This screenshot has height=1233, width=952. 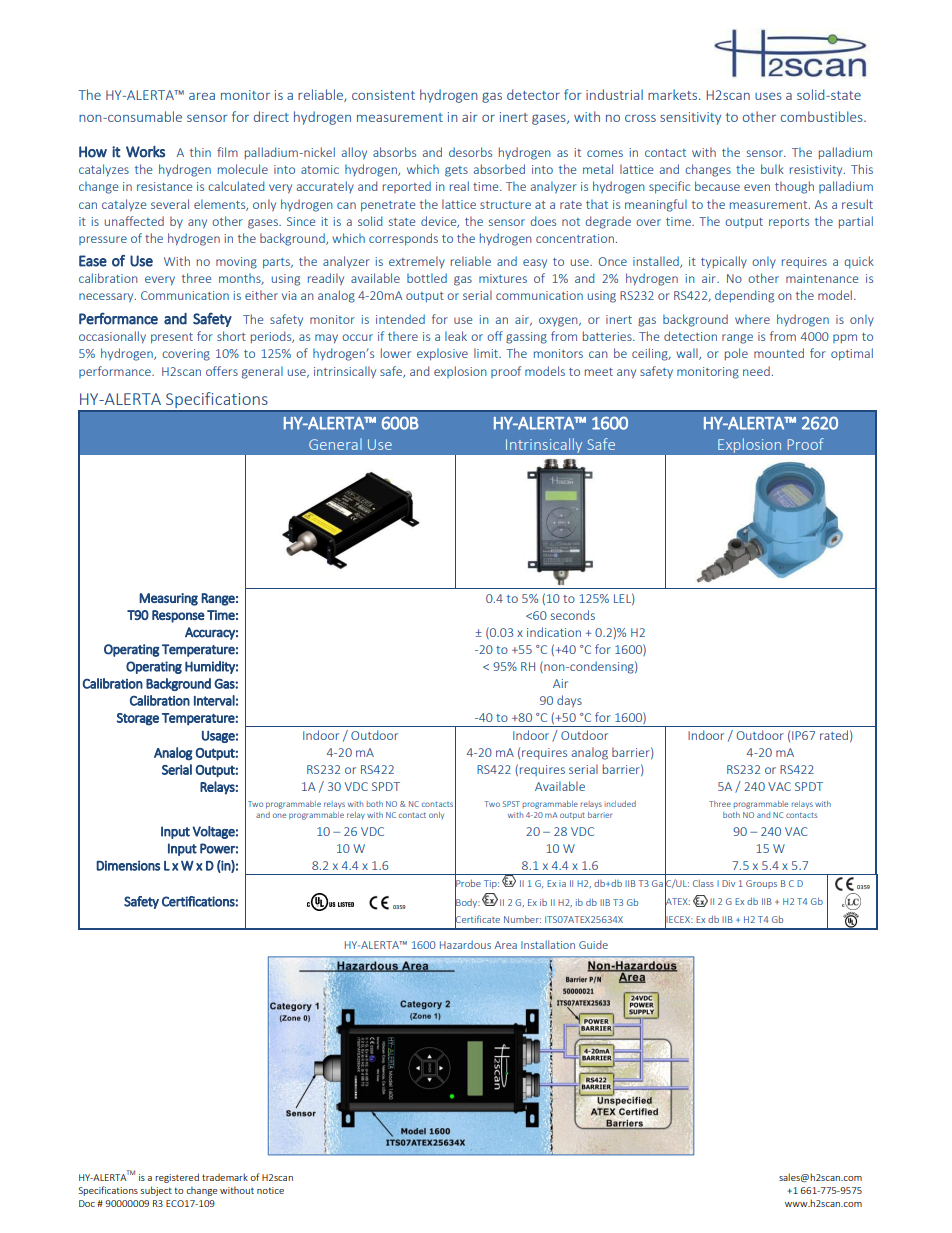 What do you see at coordinates (499, 169) in the screenshot?
I see `absorbed` at bounding box center [499, 169].
